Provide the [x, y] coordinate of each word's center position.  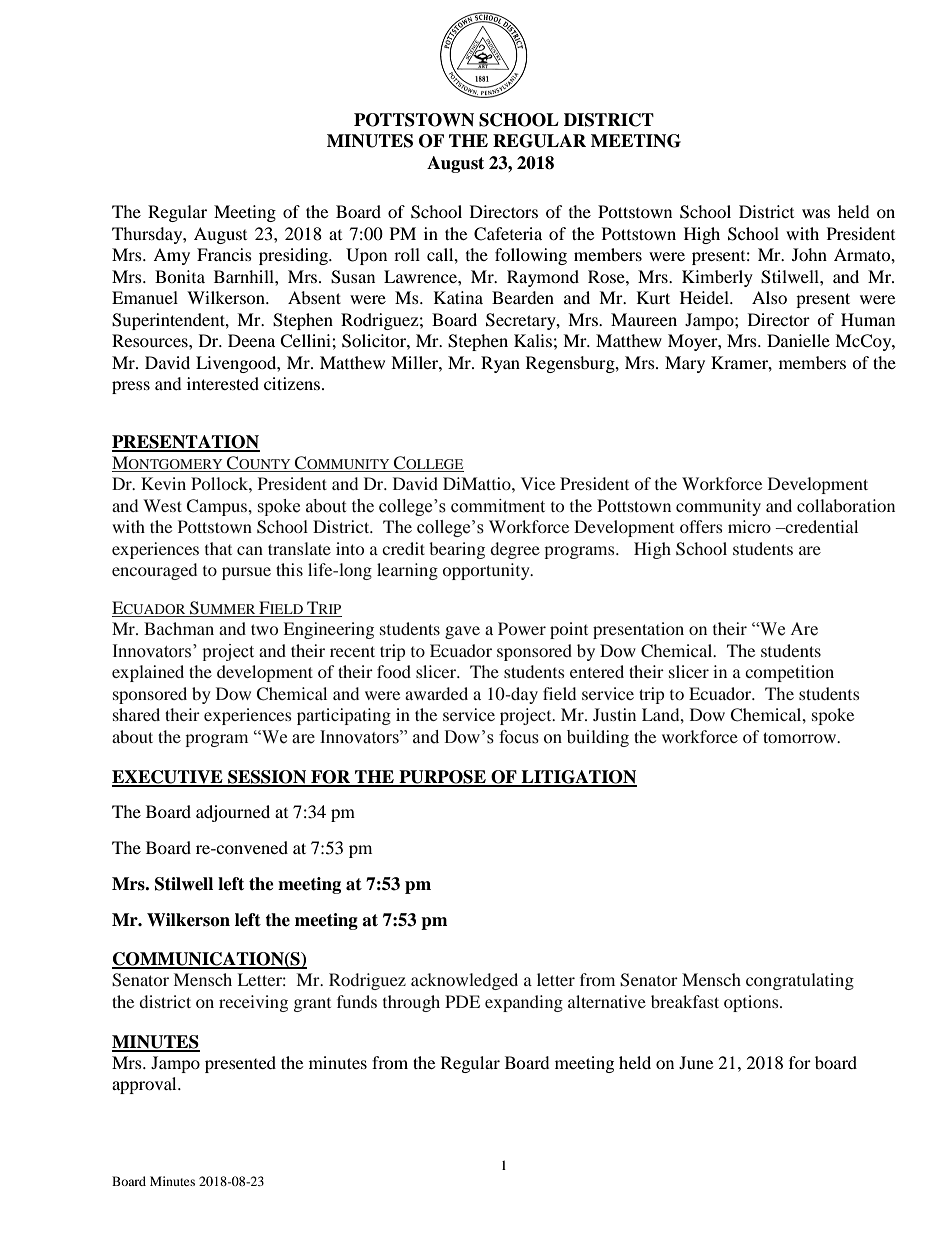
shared [136, 714]
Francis [224, 254]
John [809, 254]
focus [519, 737]
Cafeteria [508, 234]
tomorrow [800, 737]
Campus [218, 507]
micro [749, 526]
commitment [498, 506]
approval [145, 1085]
